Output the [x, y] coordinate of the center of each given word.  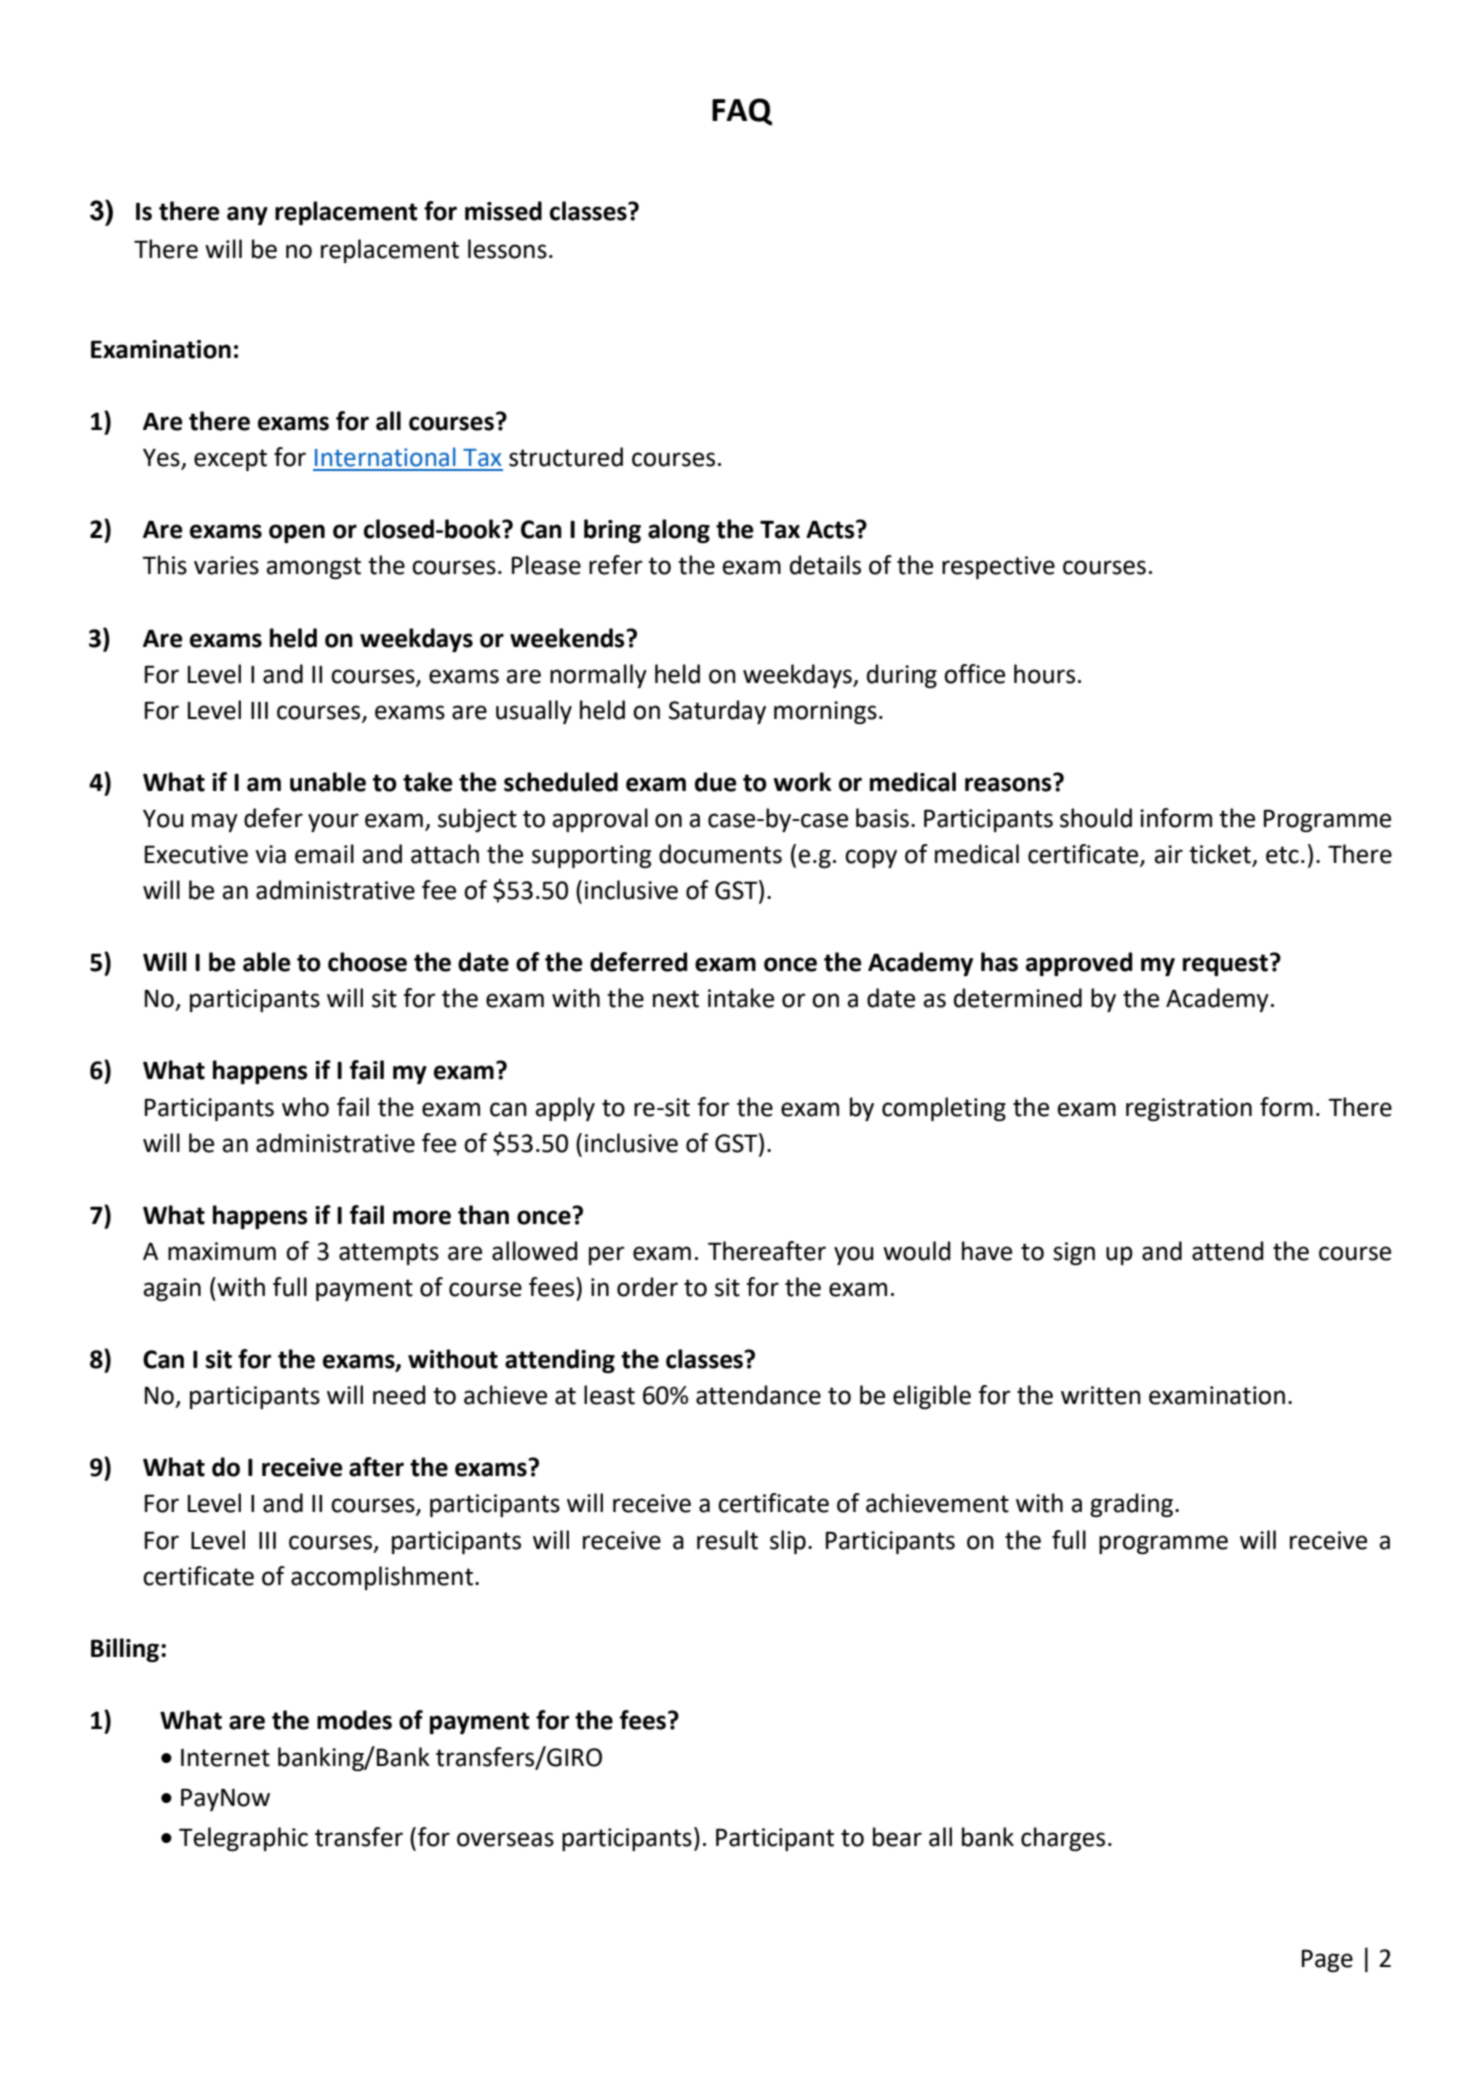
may [215, 822]
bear [897, 1837]
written [1101, 1395]
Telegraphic [243, 1839]
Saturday [717, 712]
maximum [222, 1251]
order [647, 1287]
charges [1063, 1839]
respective [998, 567]
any [247, 215]
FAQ [742, 112]
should [1096, 818]
